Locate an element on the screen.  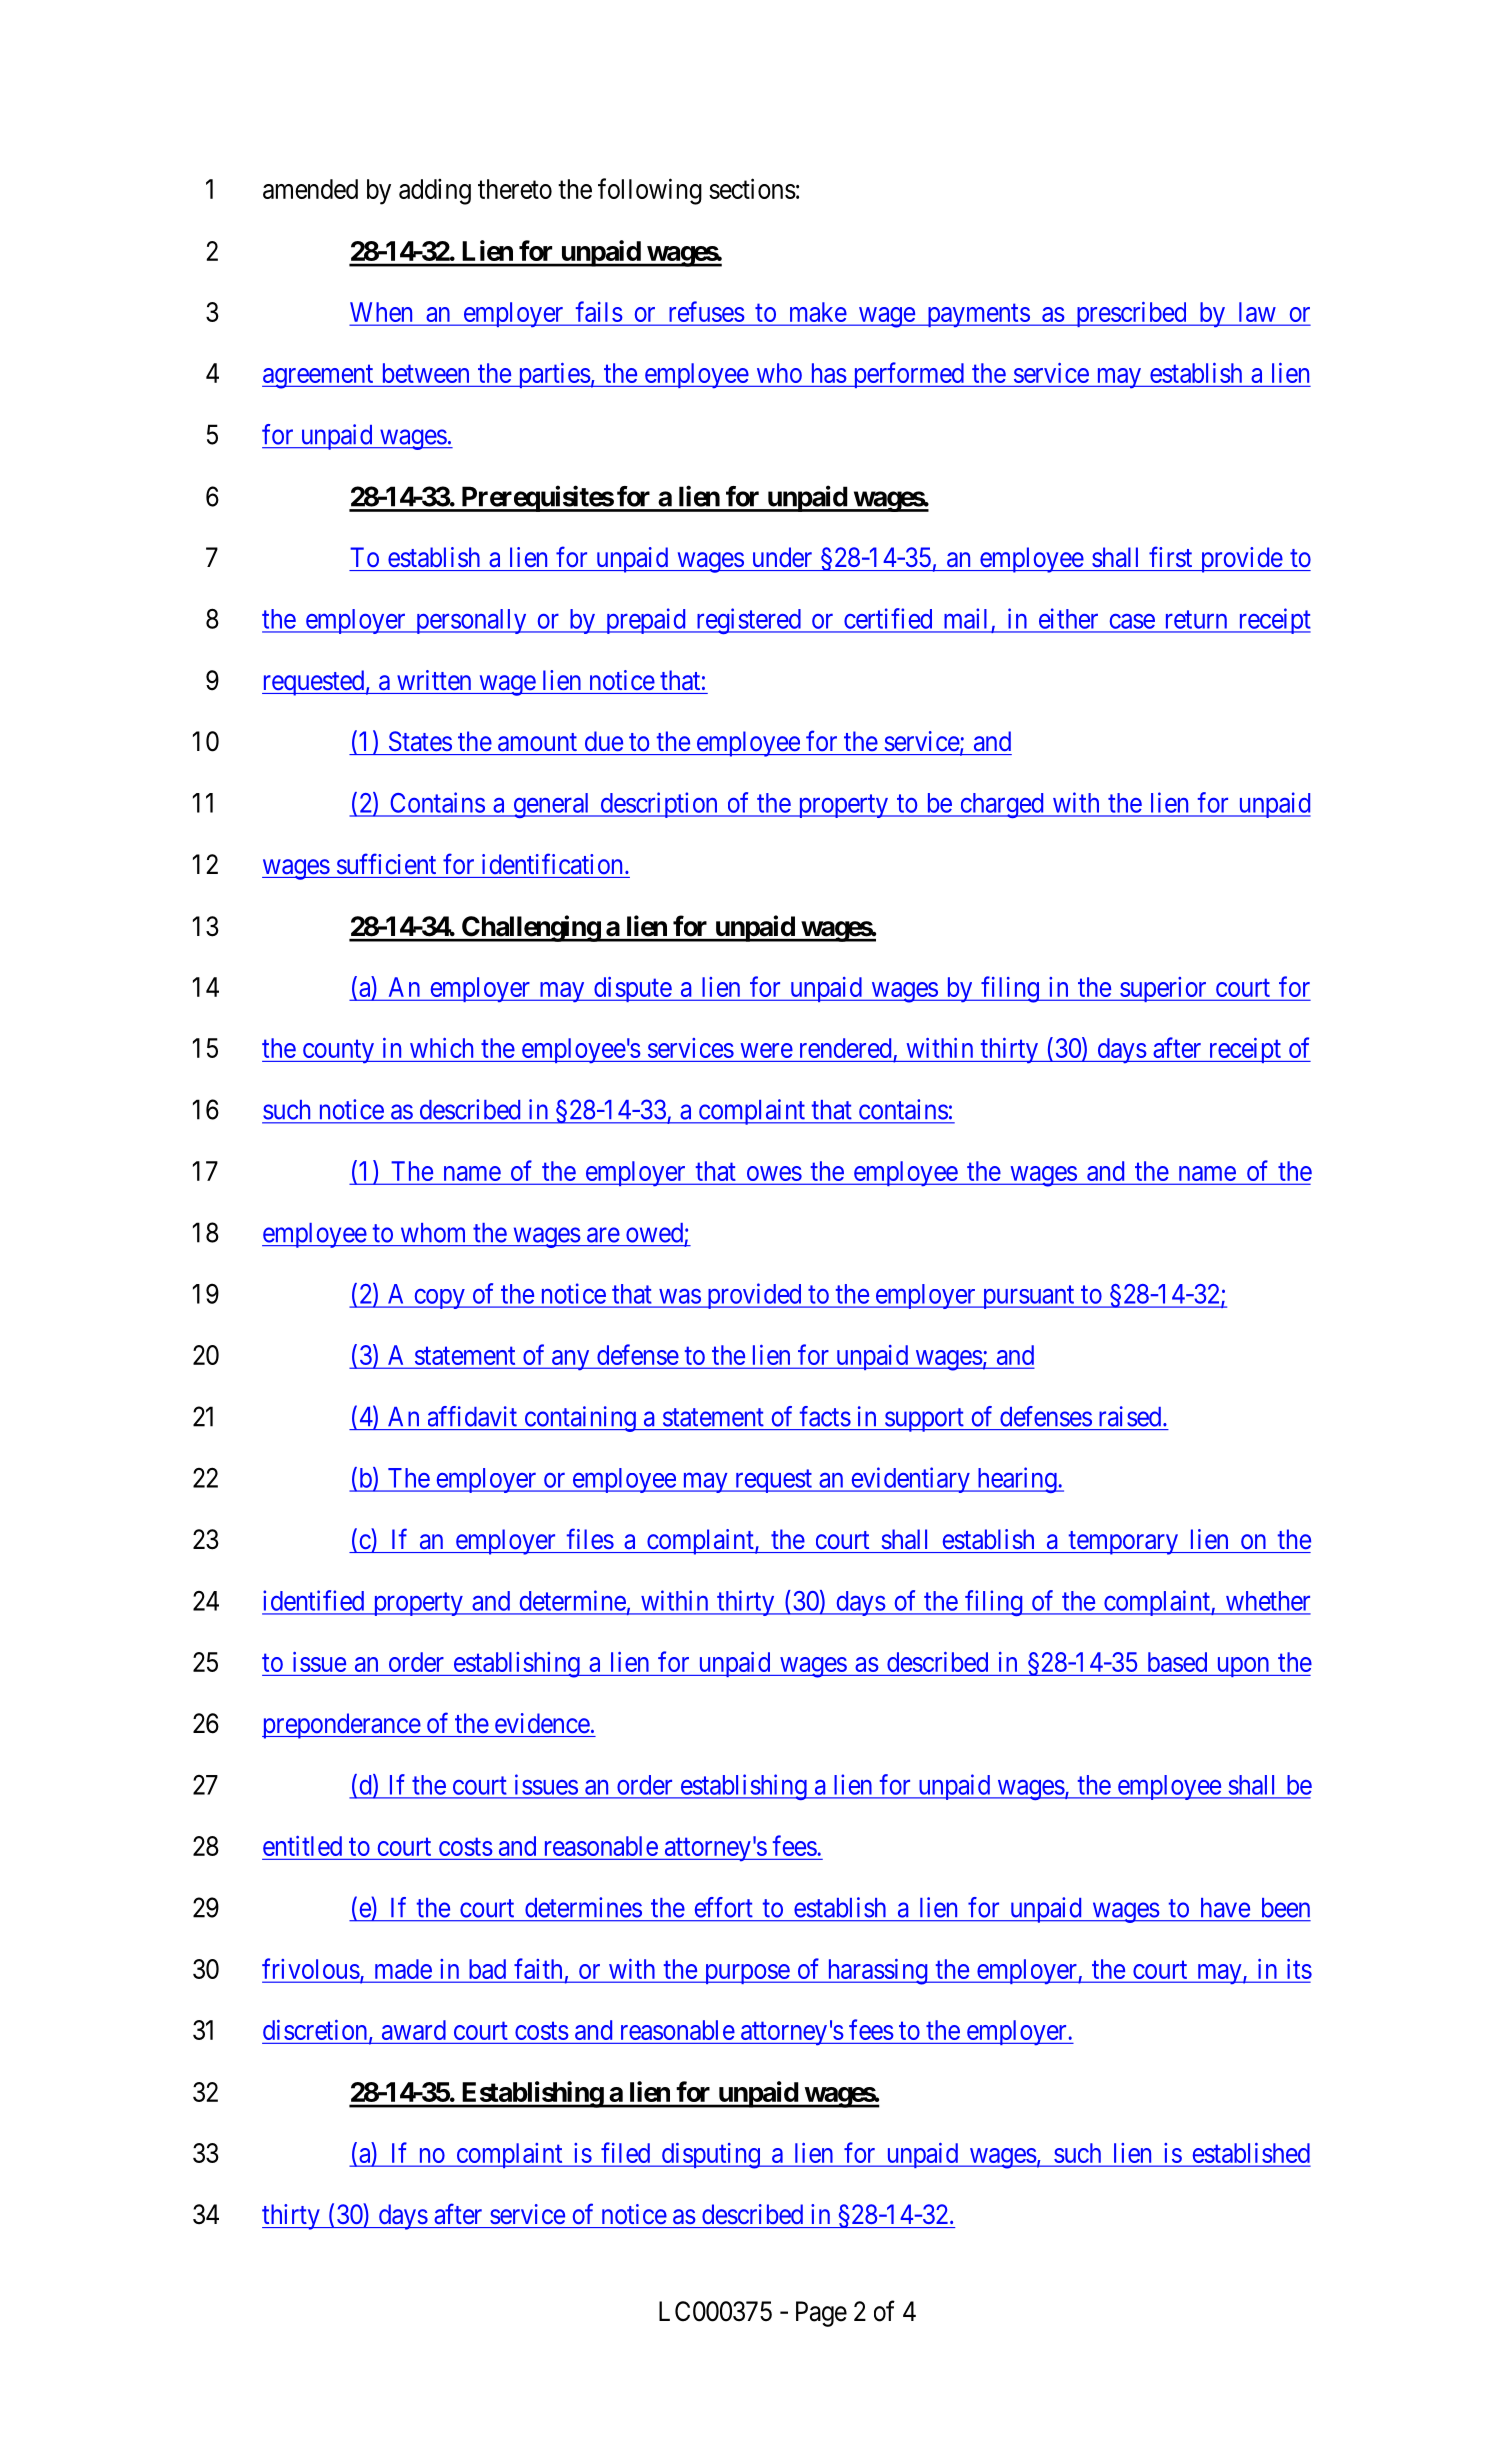
registered is located at coordinates (748, 621).
